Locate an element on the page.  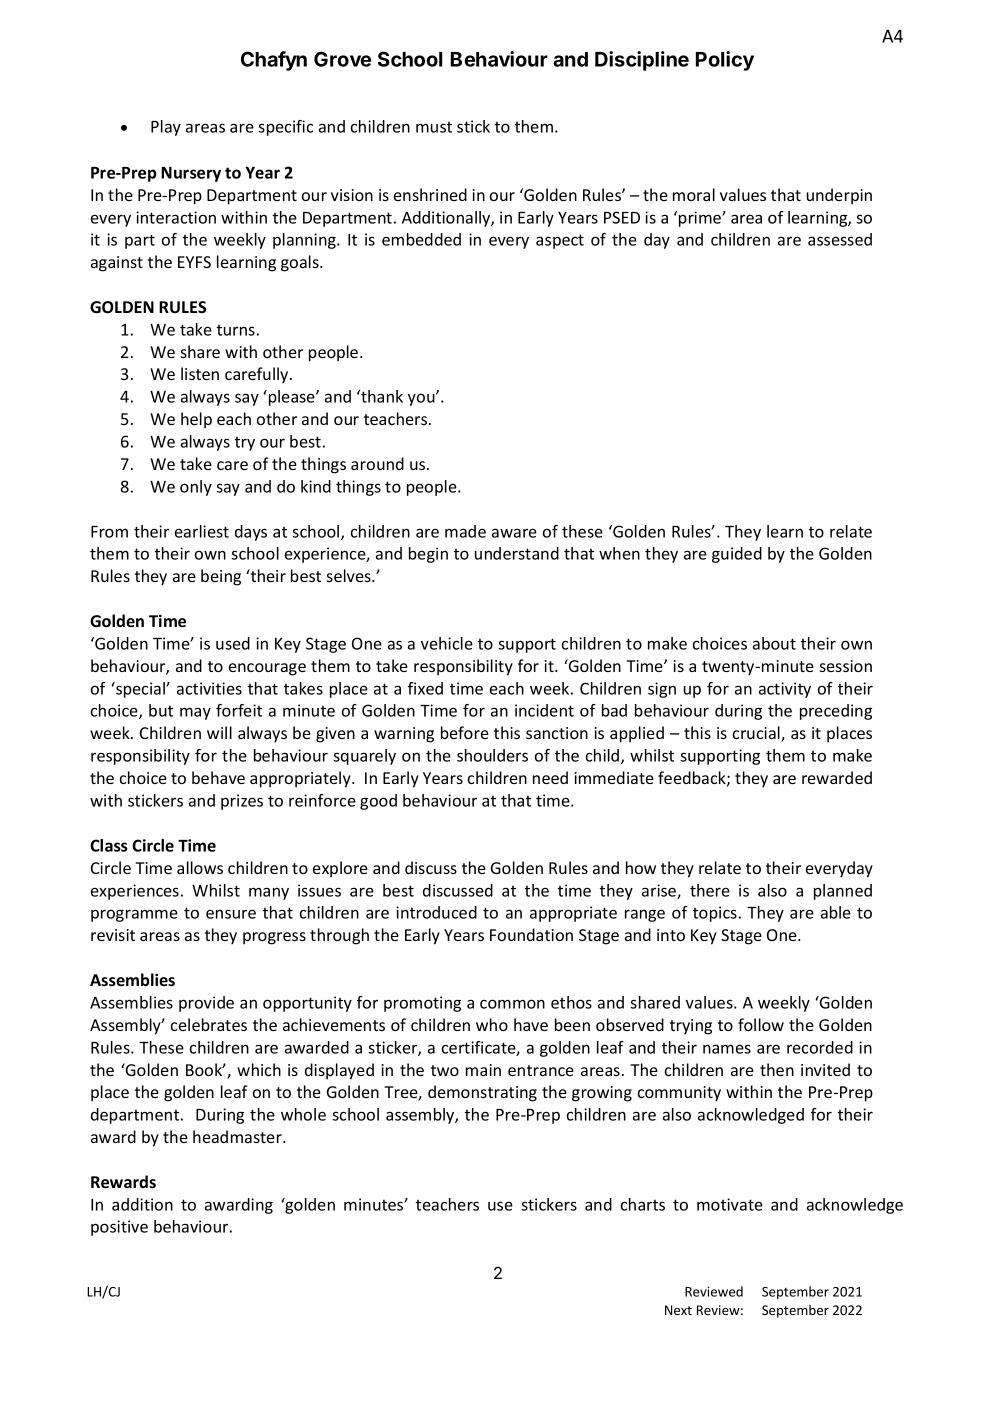
provide is located at coordinates (206, 1004).
